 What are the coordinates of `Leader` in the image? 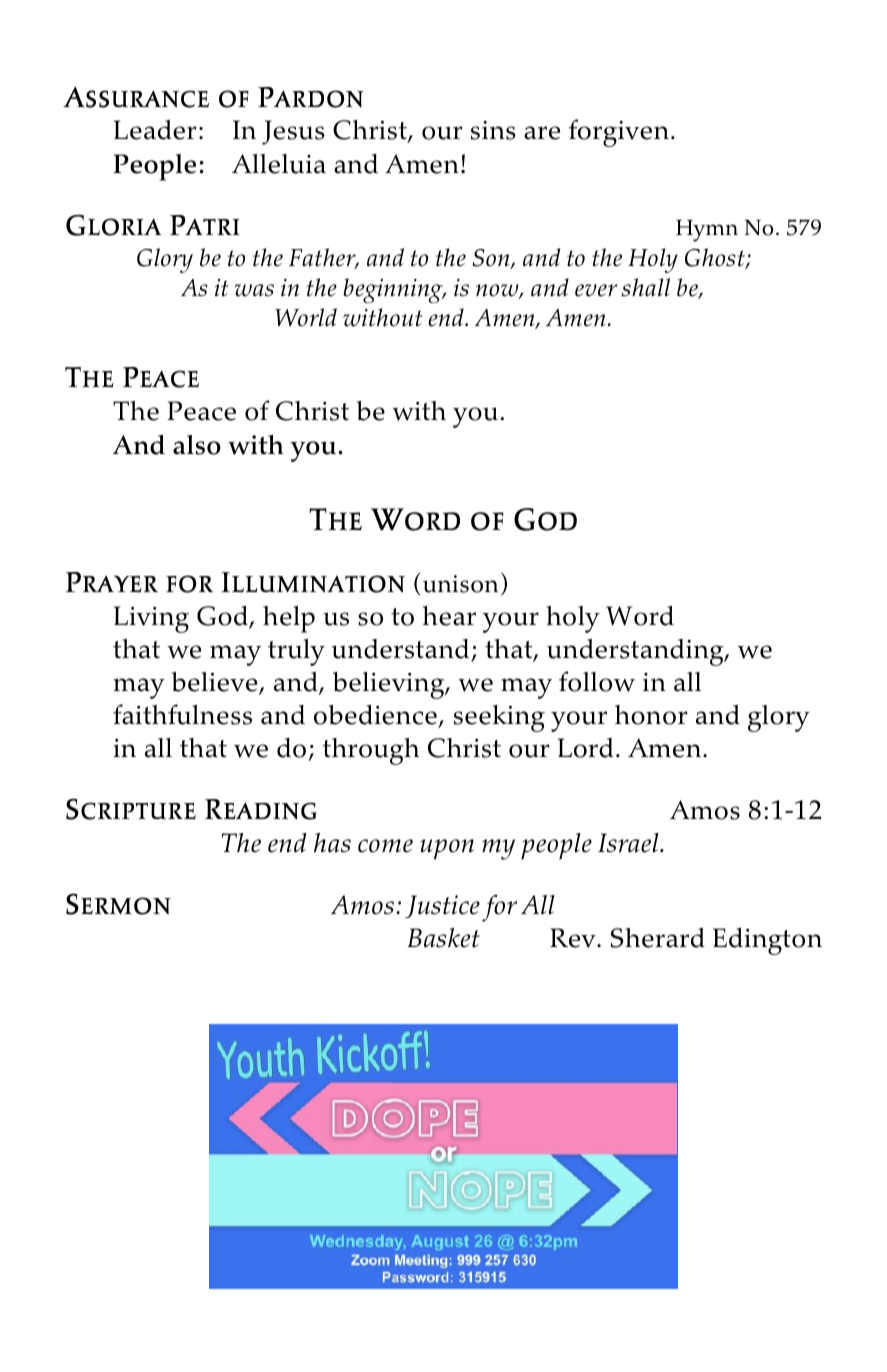 It's located at (155, 130).
